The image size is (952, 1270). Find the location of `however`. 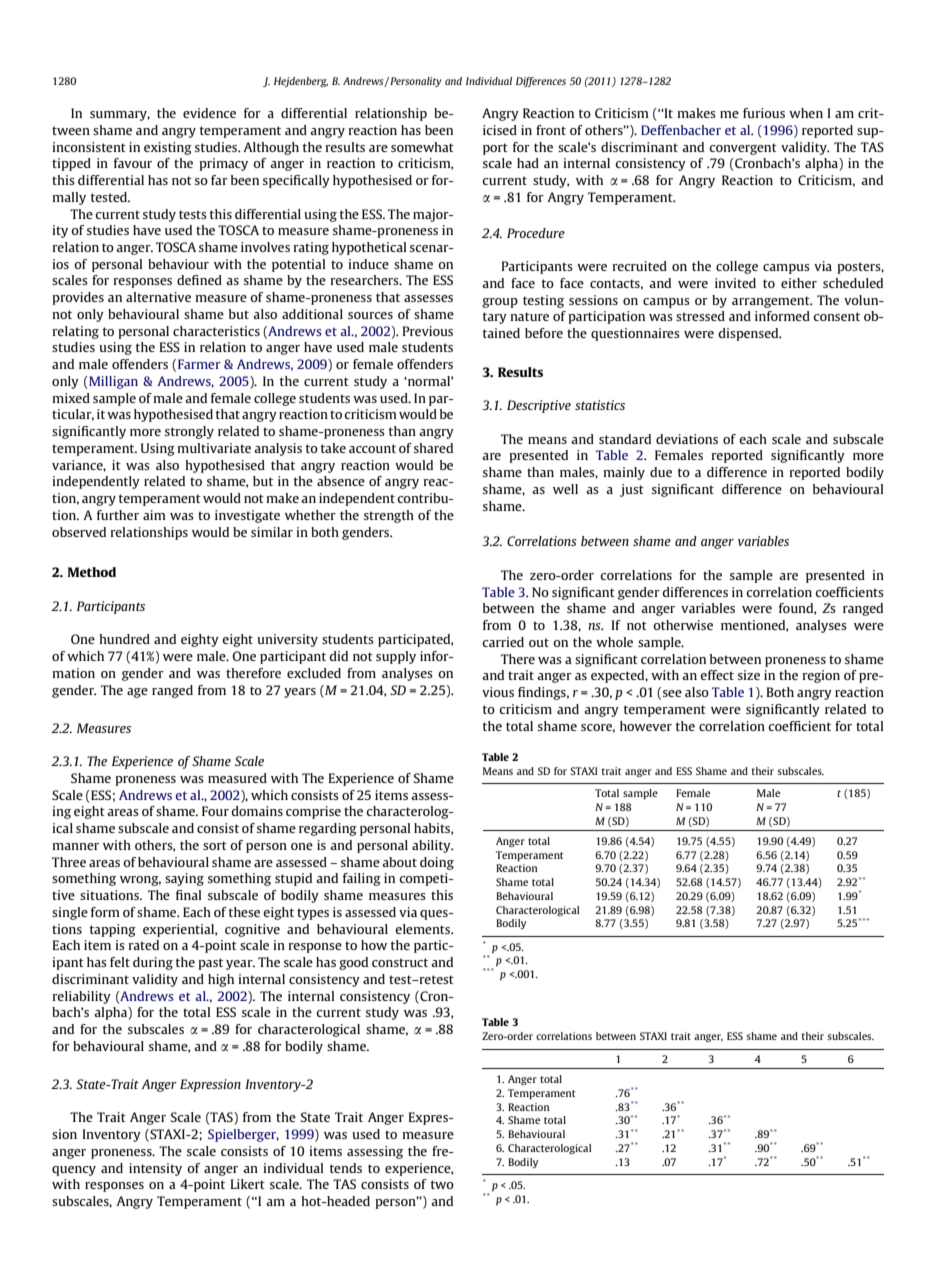

however is located at coordinates (646, 726).
